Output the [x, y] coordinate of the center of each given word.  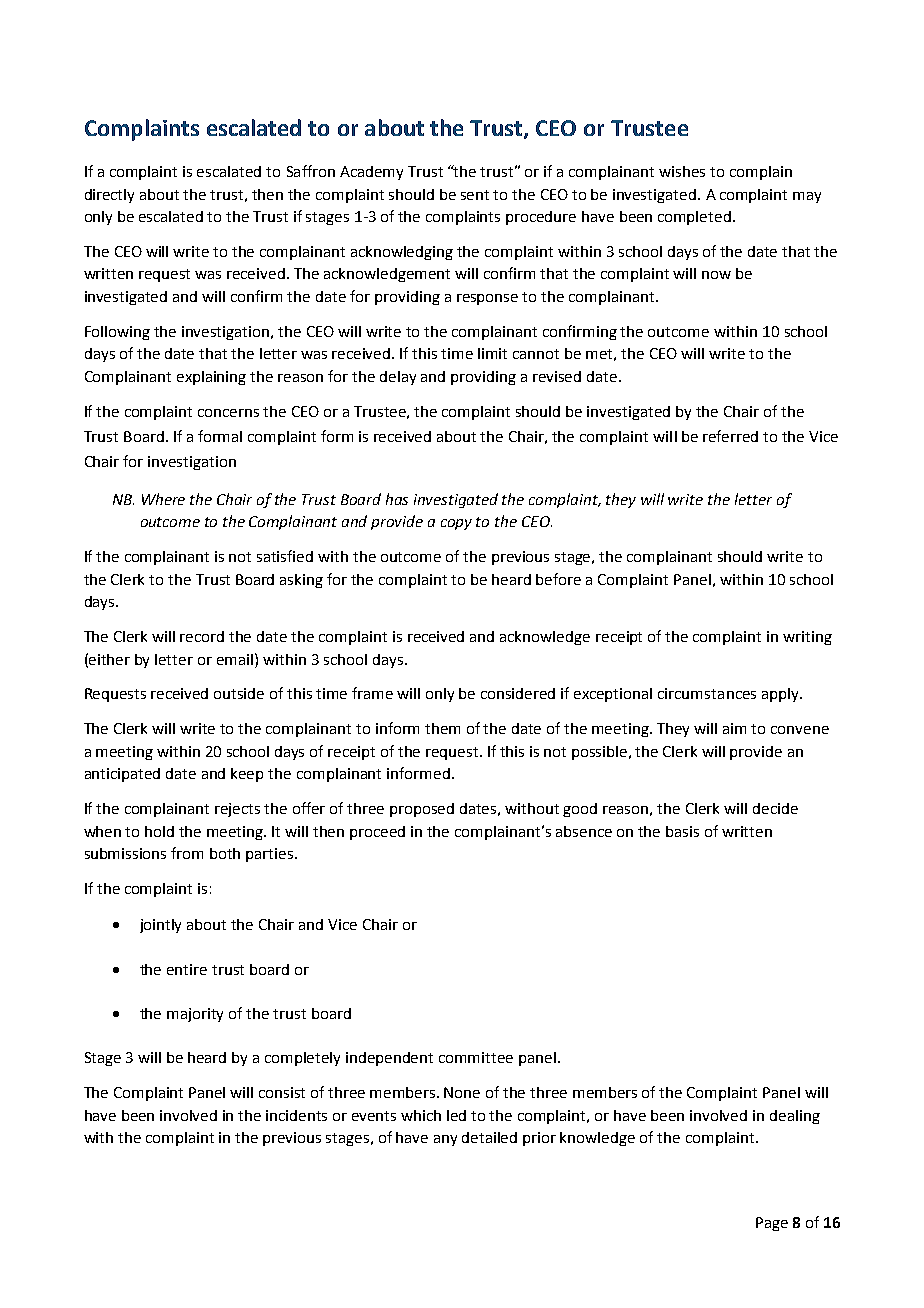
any [445, 1140]
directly [109, 196]
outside [239, 693]
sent [475, 195]
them [442, 728]
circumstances [707, 693]
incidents [296, 1115]
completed [694, 218]
